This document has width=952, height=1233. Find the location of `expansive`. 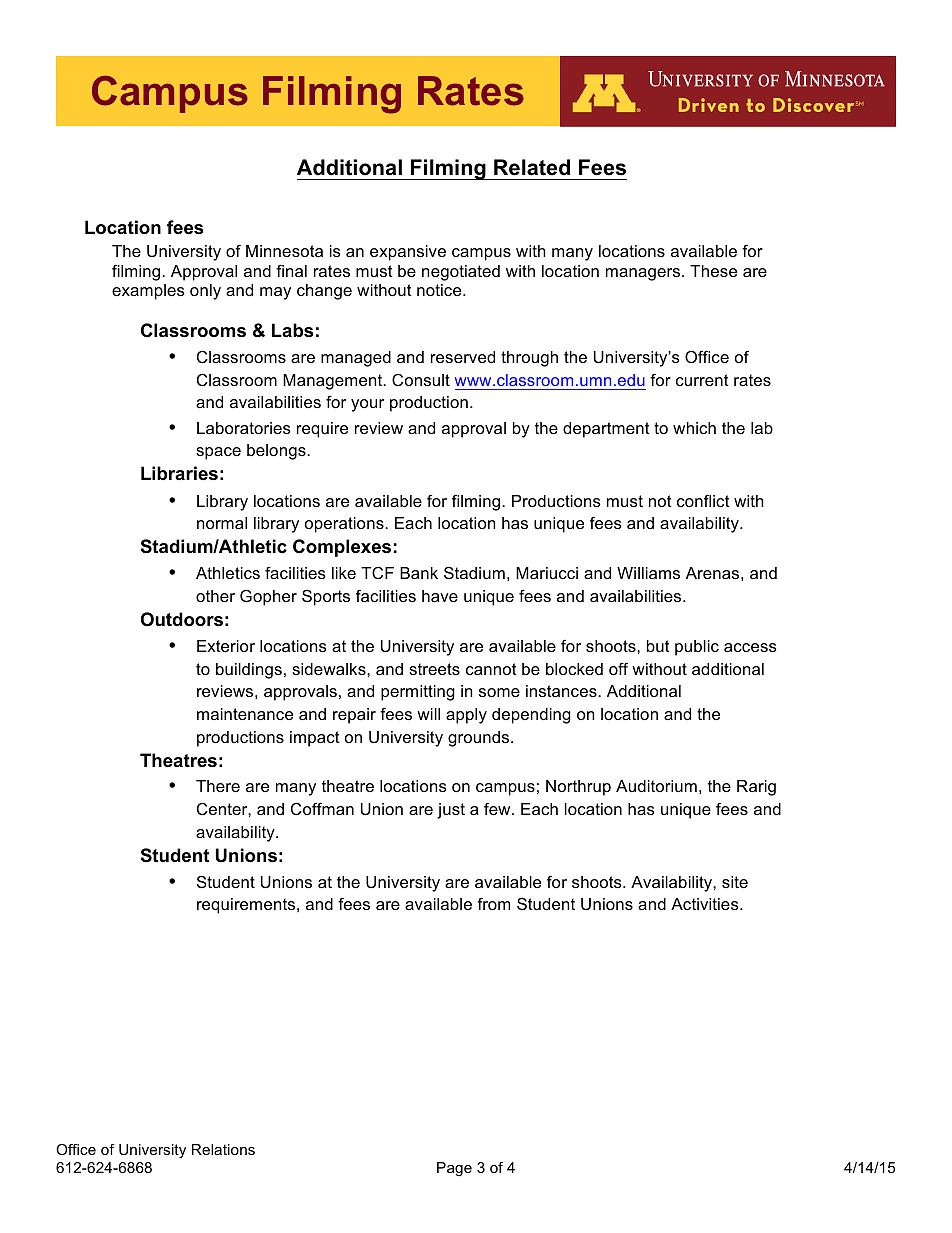

expansive is located at coordinates (408, 253).
